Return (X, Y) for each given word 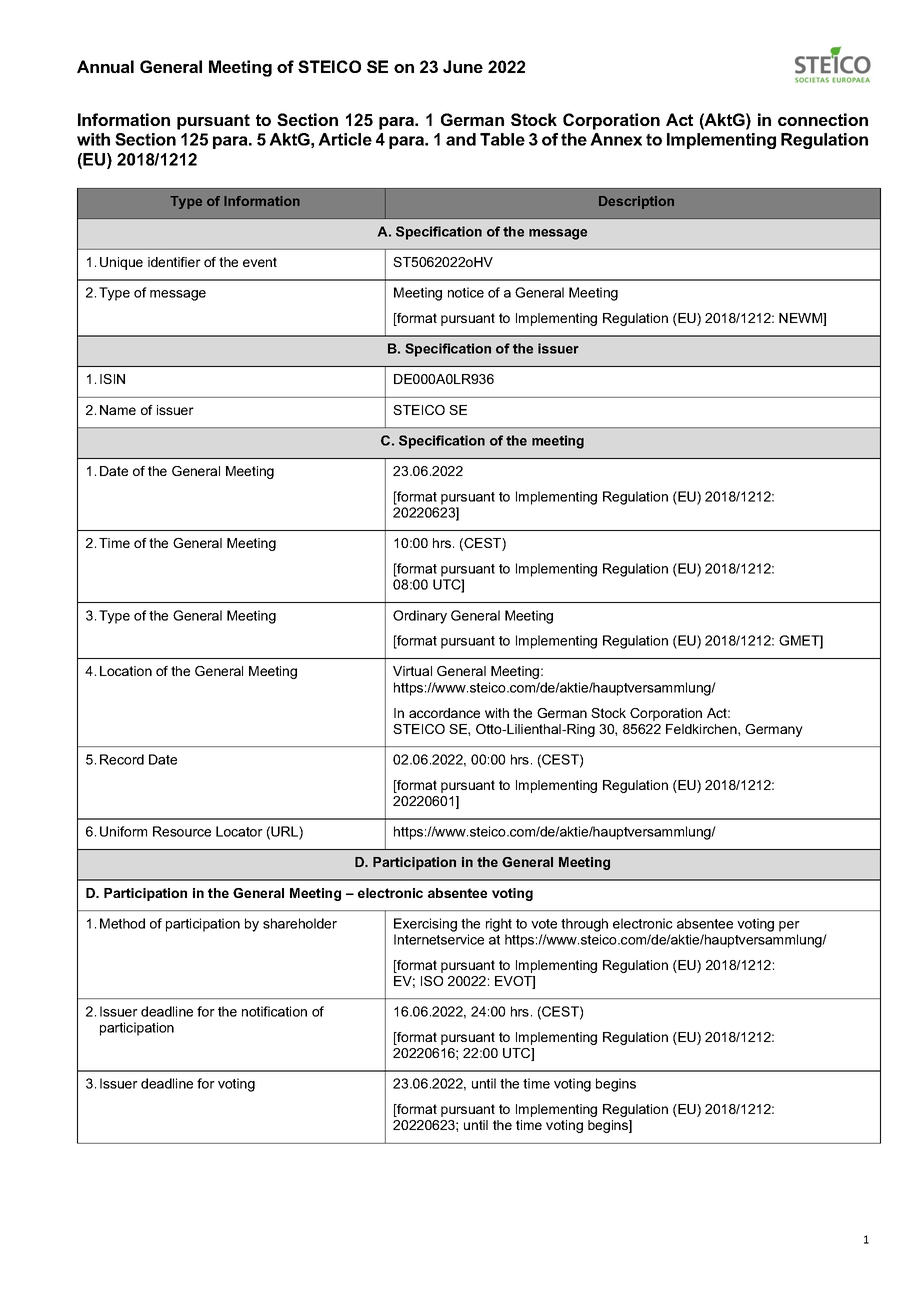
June (463, 66)
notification (274, 1011)
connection (823, 119)
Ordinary (420, 617)
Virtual (412, 671)
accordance (444, 713)
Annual (105, 66)
